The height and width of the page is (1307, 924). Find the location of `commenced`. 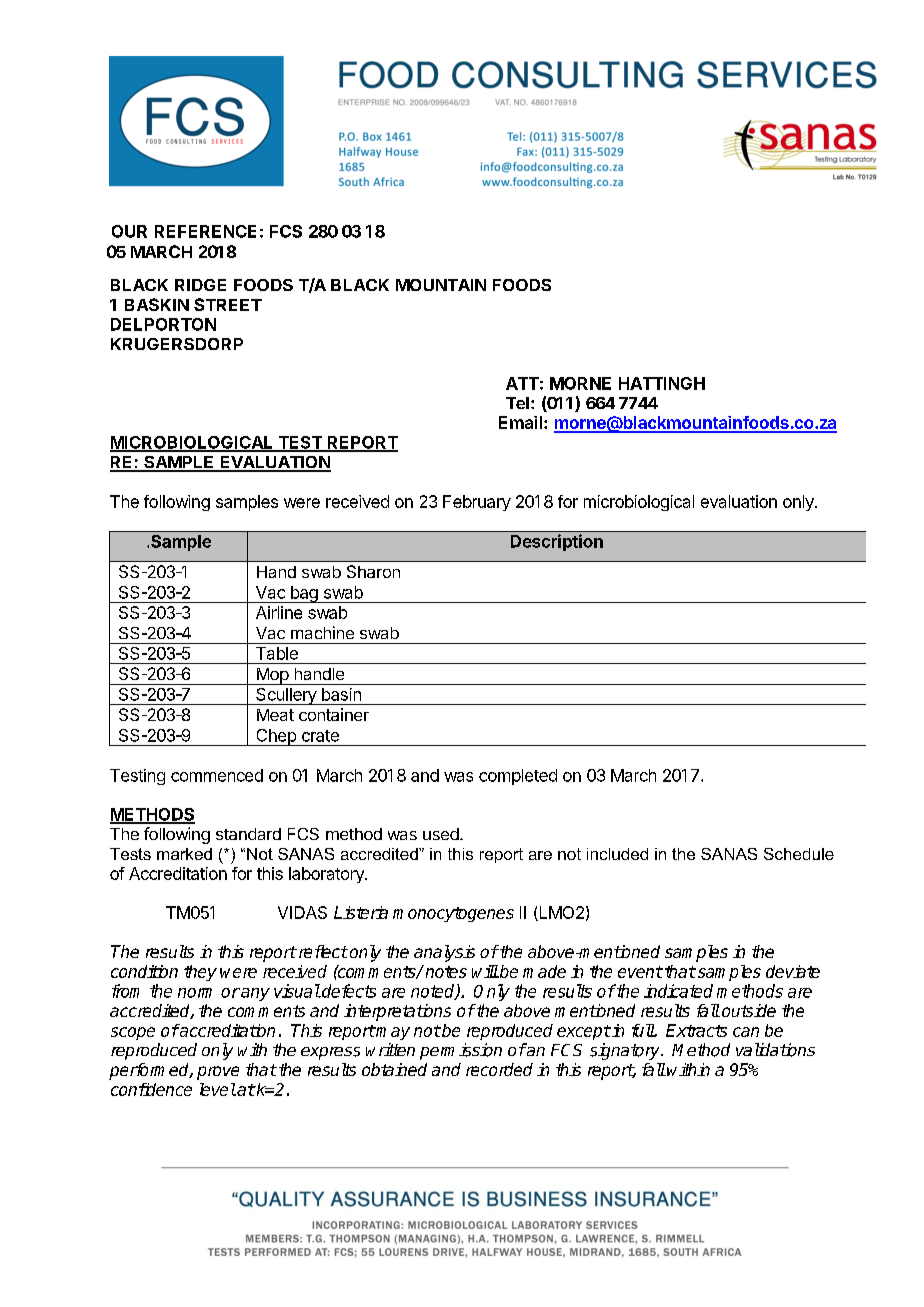

commenced is located at coordinates (217, 775).
